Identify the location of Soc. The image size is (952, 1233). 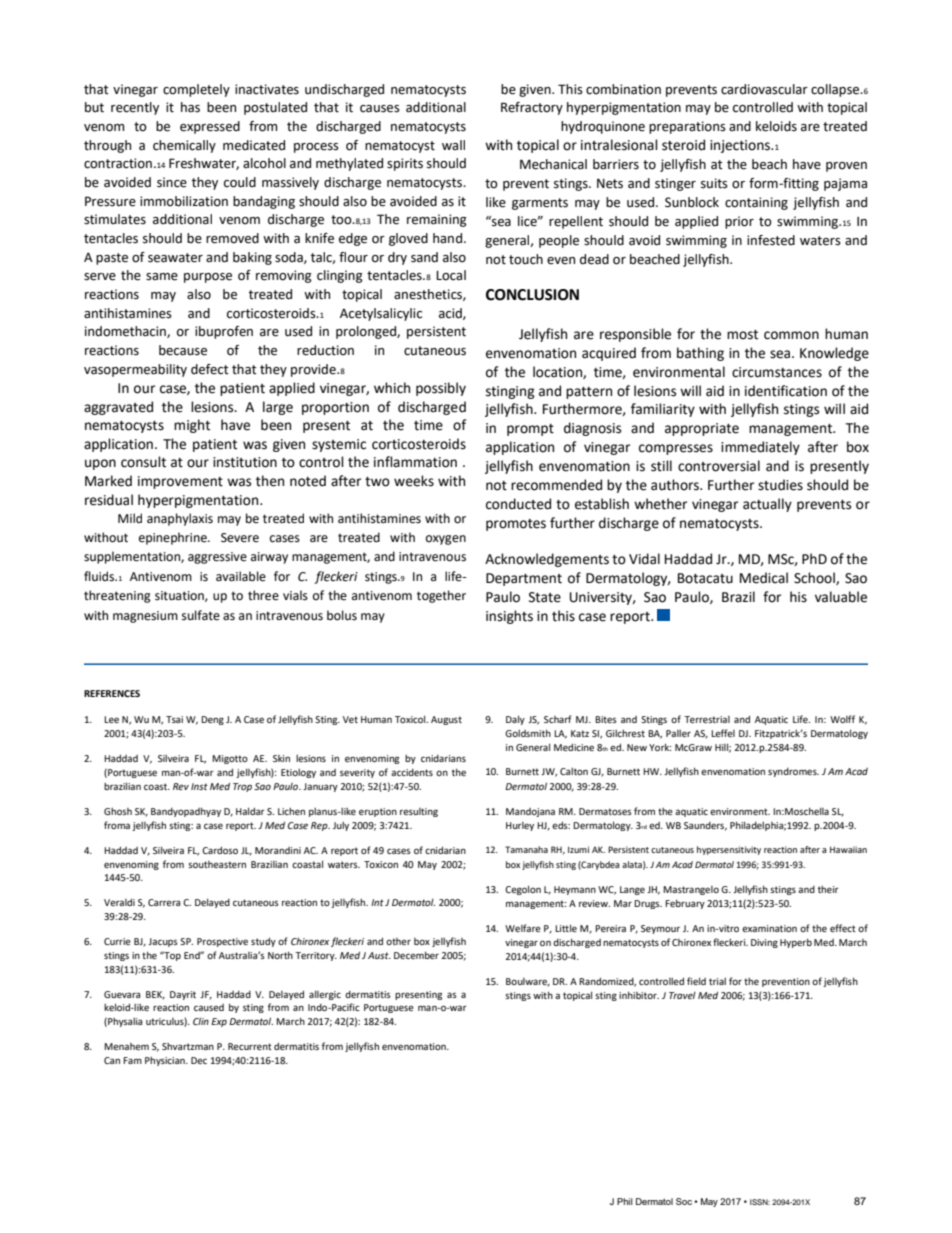
(684, 1201).
